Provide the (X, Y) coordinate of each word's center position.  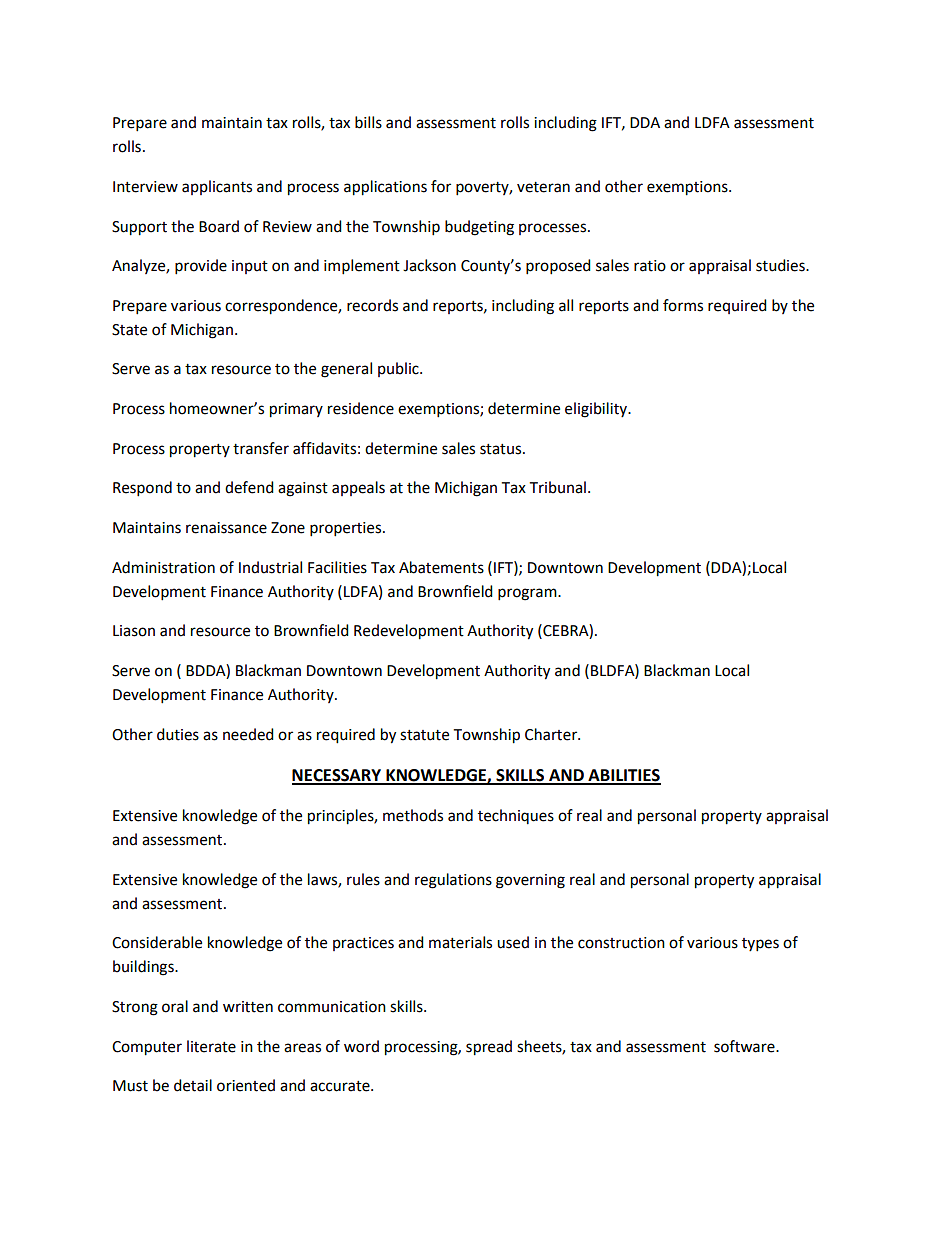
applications (385, 188)
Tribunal (557, 487)
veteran (543, 187)
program (528, 594)
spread (489, 1048)
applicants (217, 187)
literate (211, 1046)
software (745, 1046)
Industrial (270, 567)
